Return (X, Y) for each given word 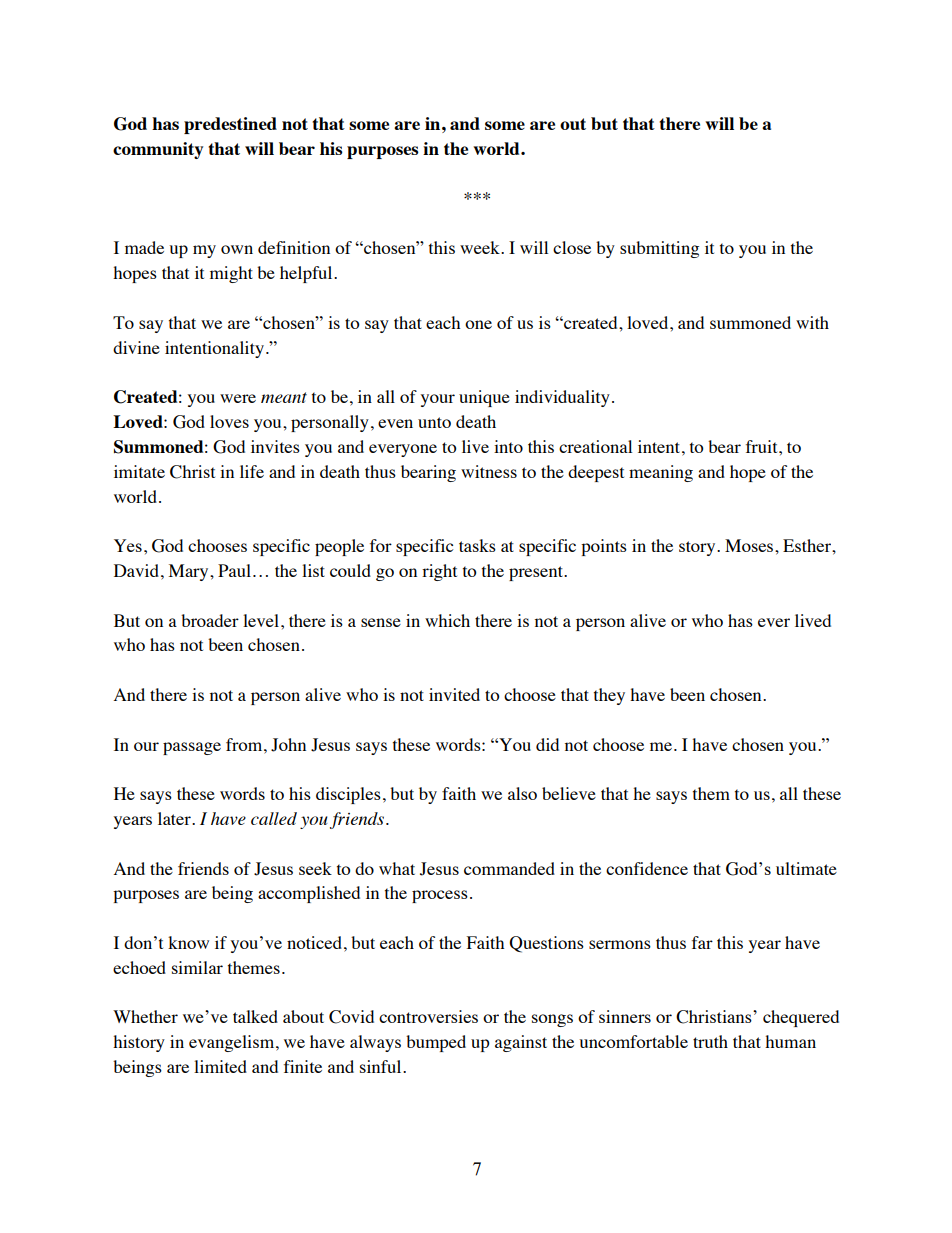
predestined (230, 125)
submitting (659, 249)
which (447, 620)
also (522, 793)
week (481, 247)
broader (210, 620)
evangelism (233, 1043)
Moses (750, 545)
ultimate (806, 868)
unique (484, 398)
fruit (763, 446)
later (175, 818)
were (238, 398)
